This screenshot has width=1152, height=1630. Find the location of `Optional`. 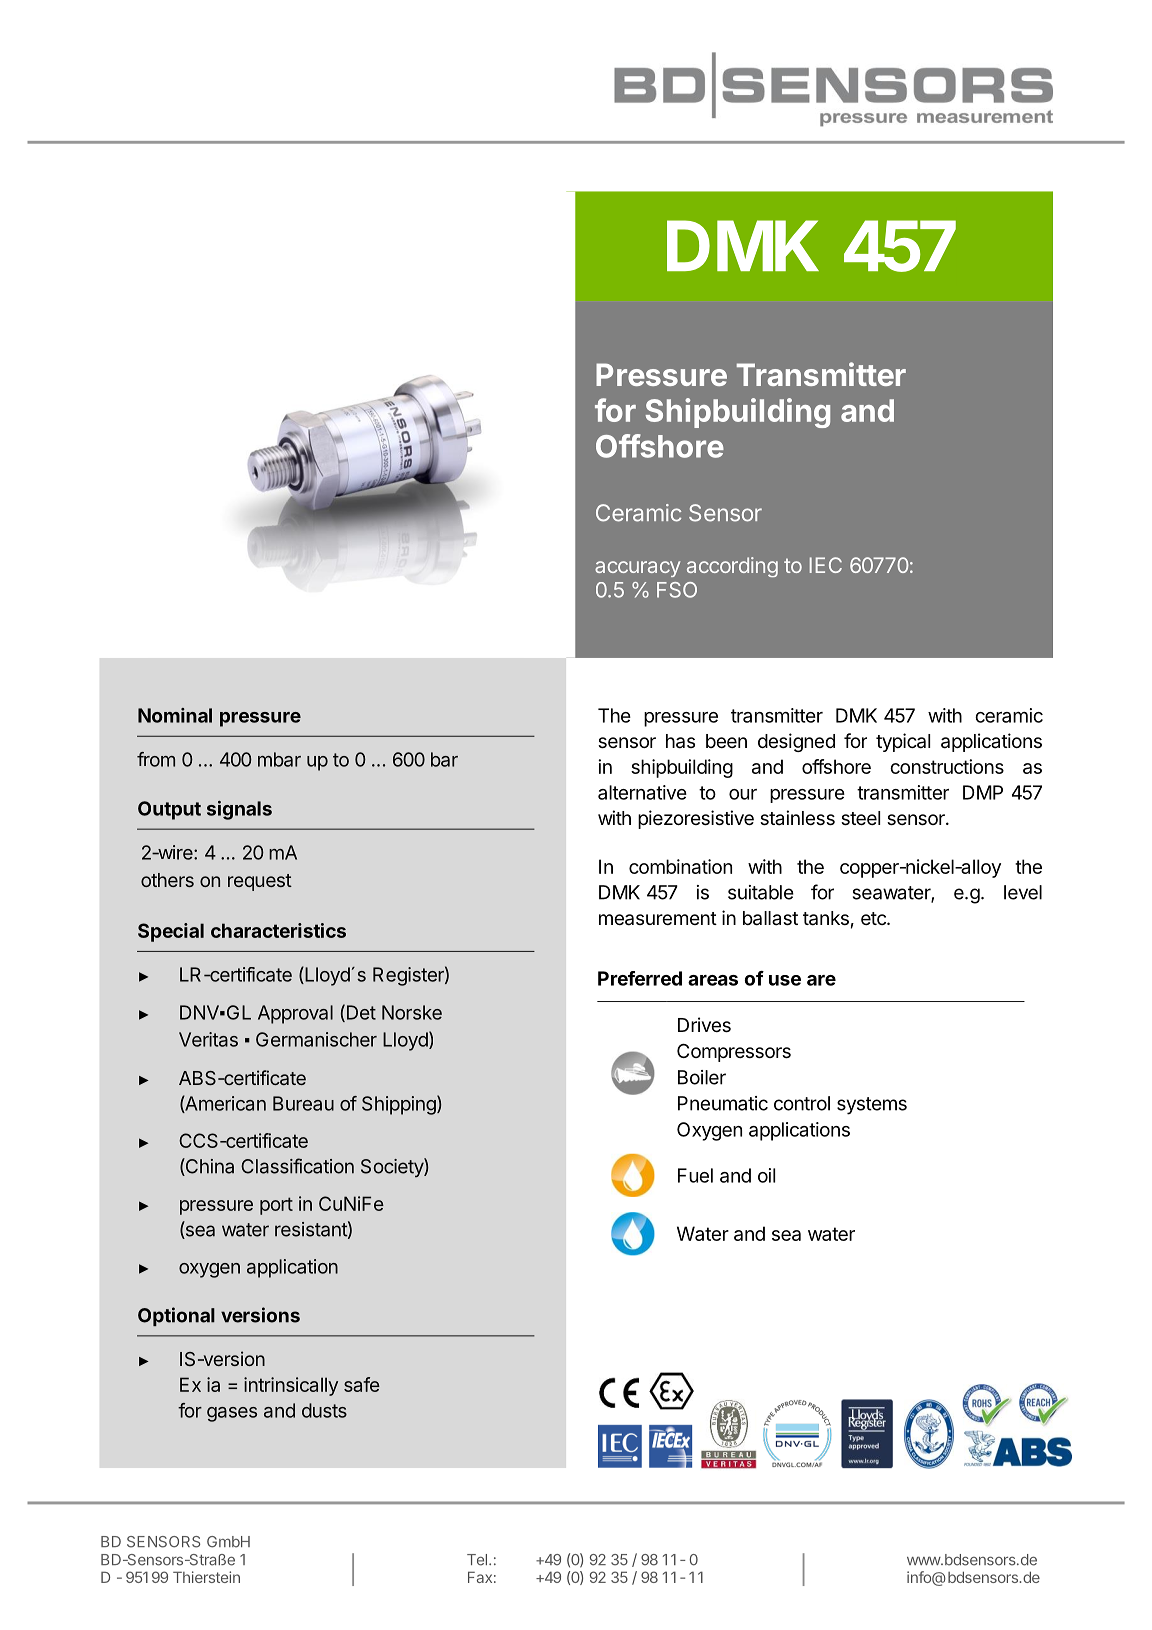

Optional is located at coordinates (176, 1316).
